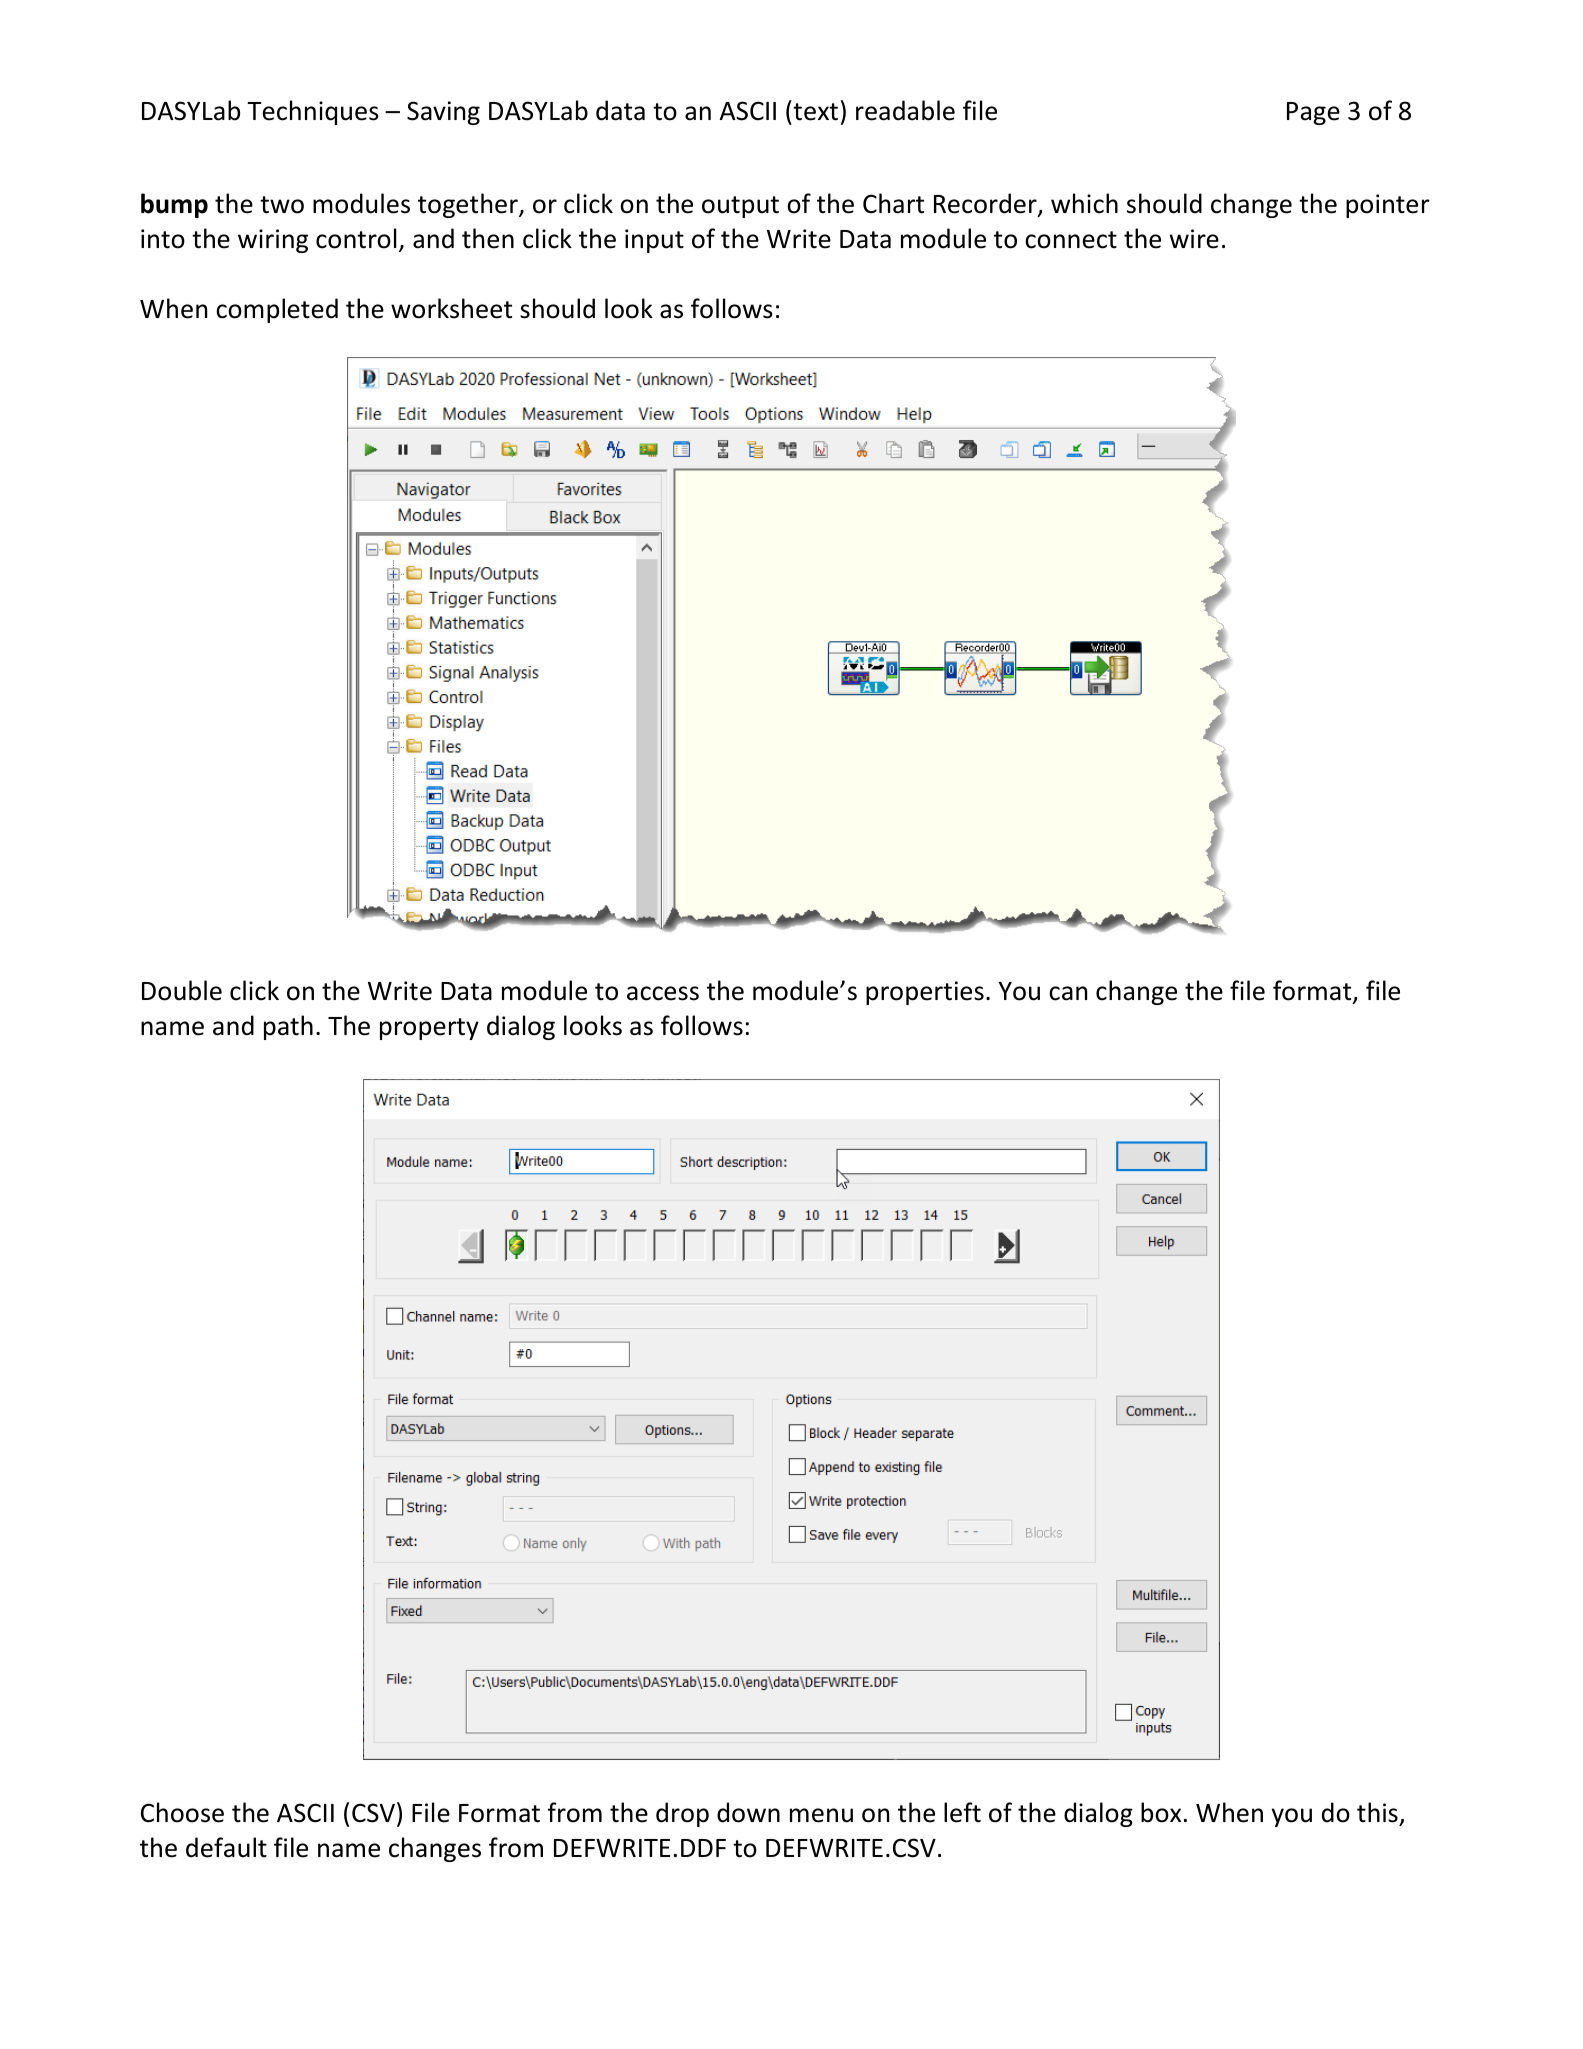 This screenshot has height=2049, width=1583. I want to click on default, so click(226, 1847).
